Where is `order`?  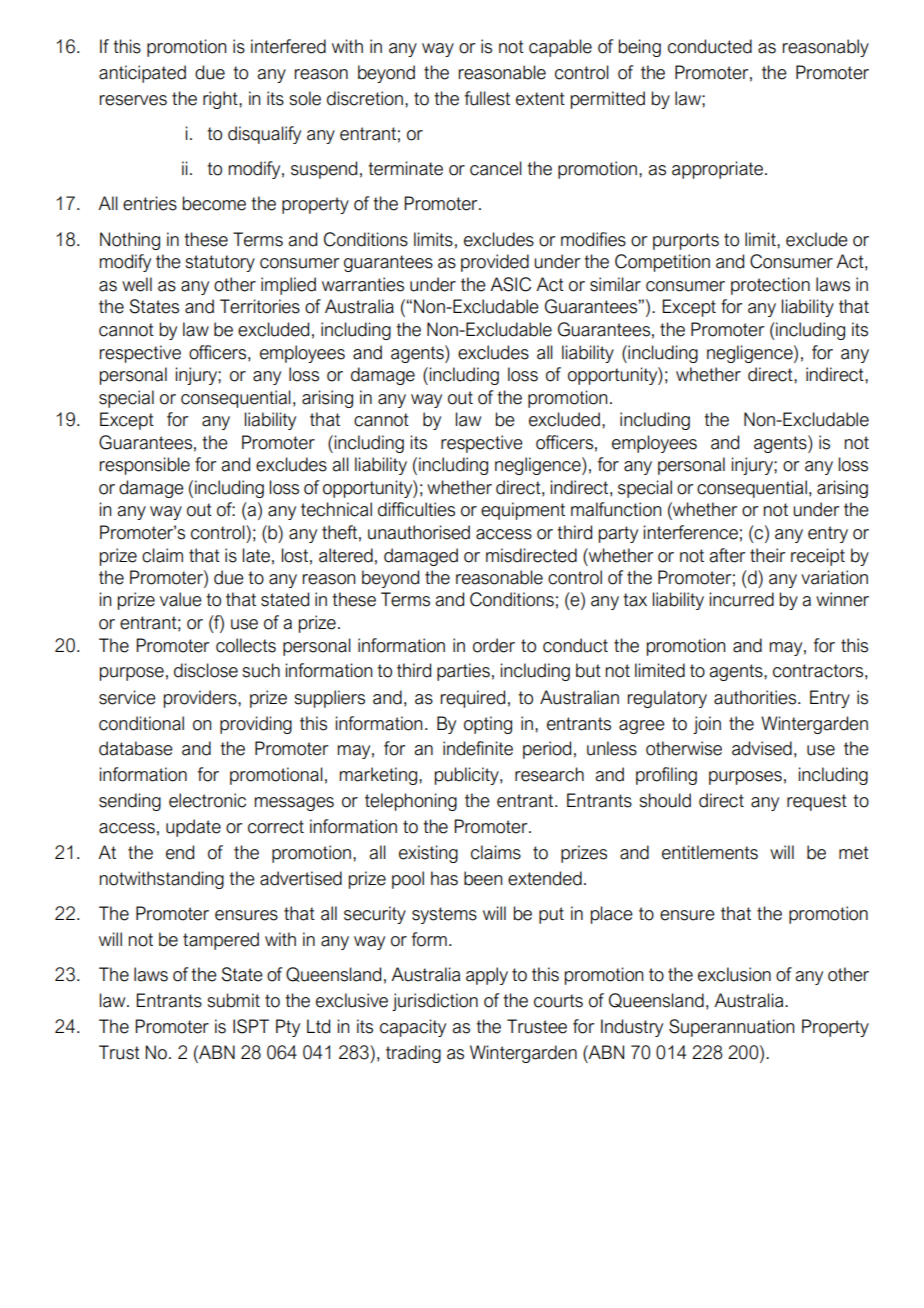 order is located at coordinates (494, 645).
